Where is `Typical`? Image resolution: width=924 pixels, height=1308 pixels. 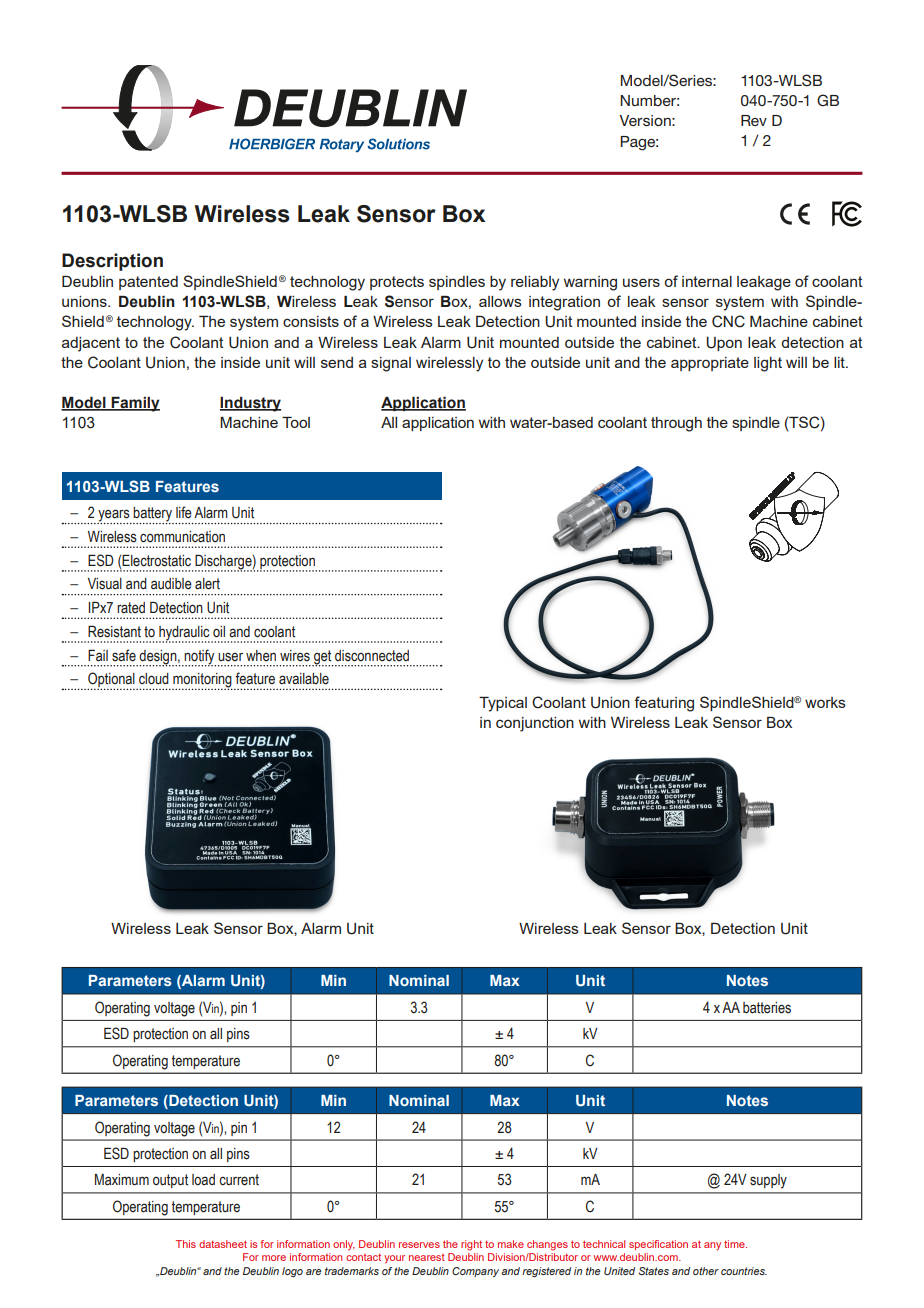
Typical is located at coordinates (503, 704).
